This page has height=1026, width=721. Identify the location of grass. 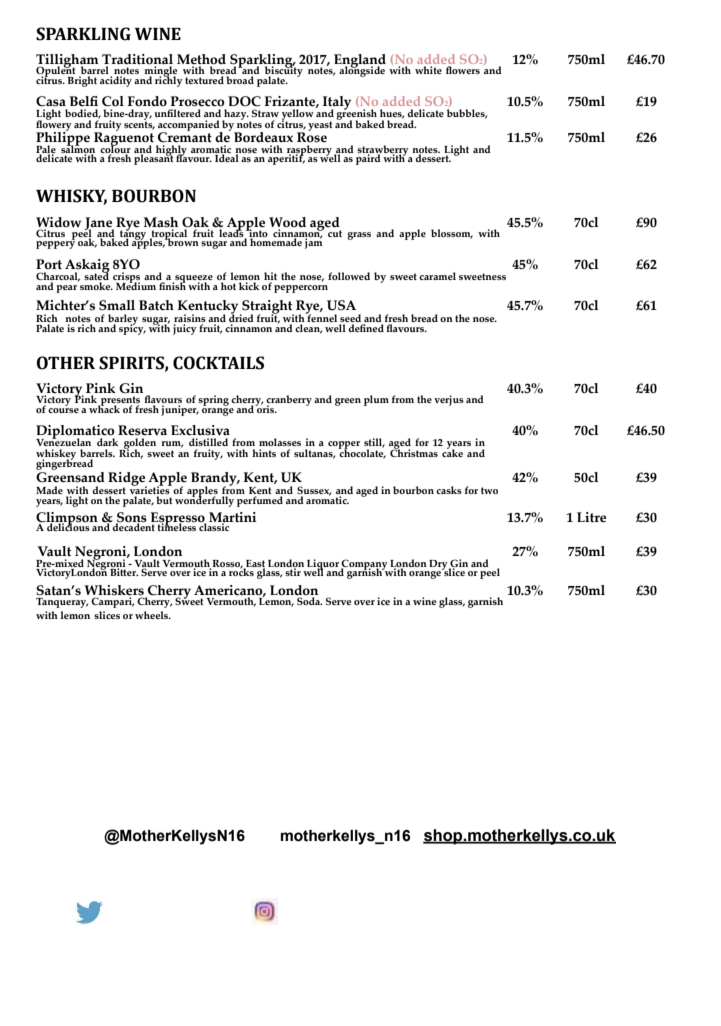
(359, 236).
